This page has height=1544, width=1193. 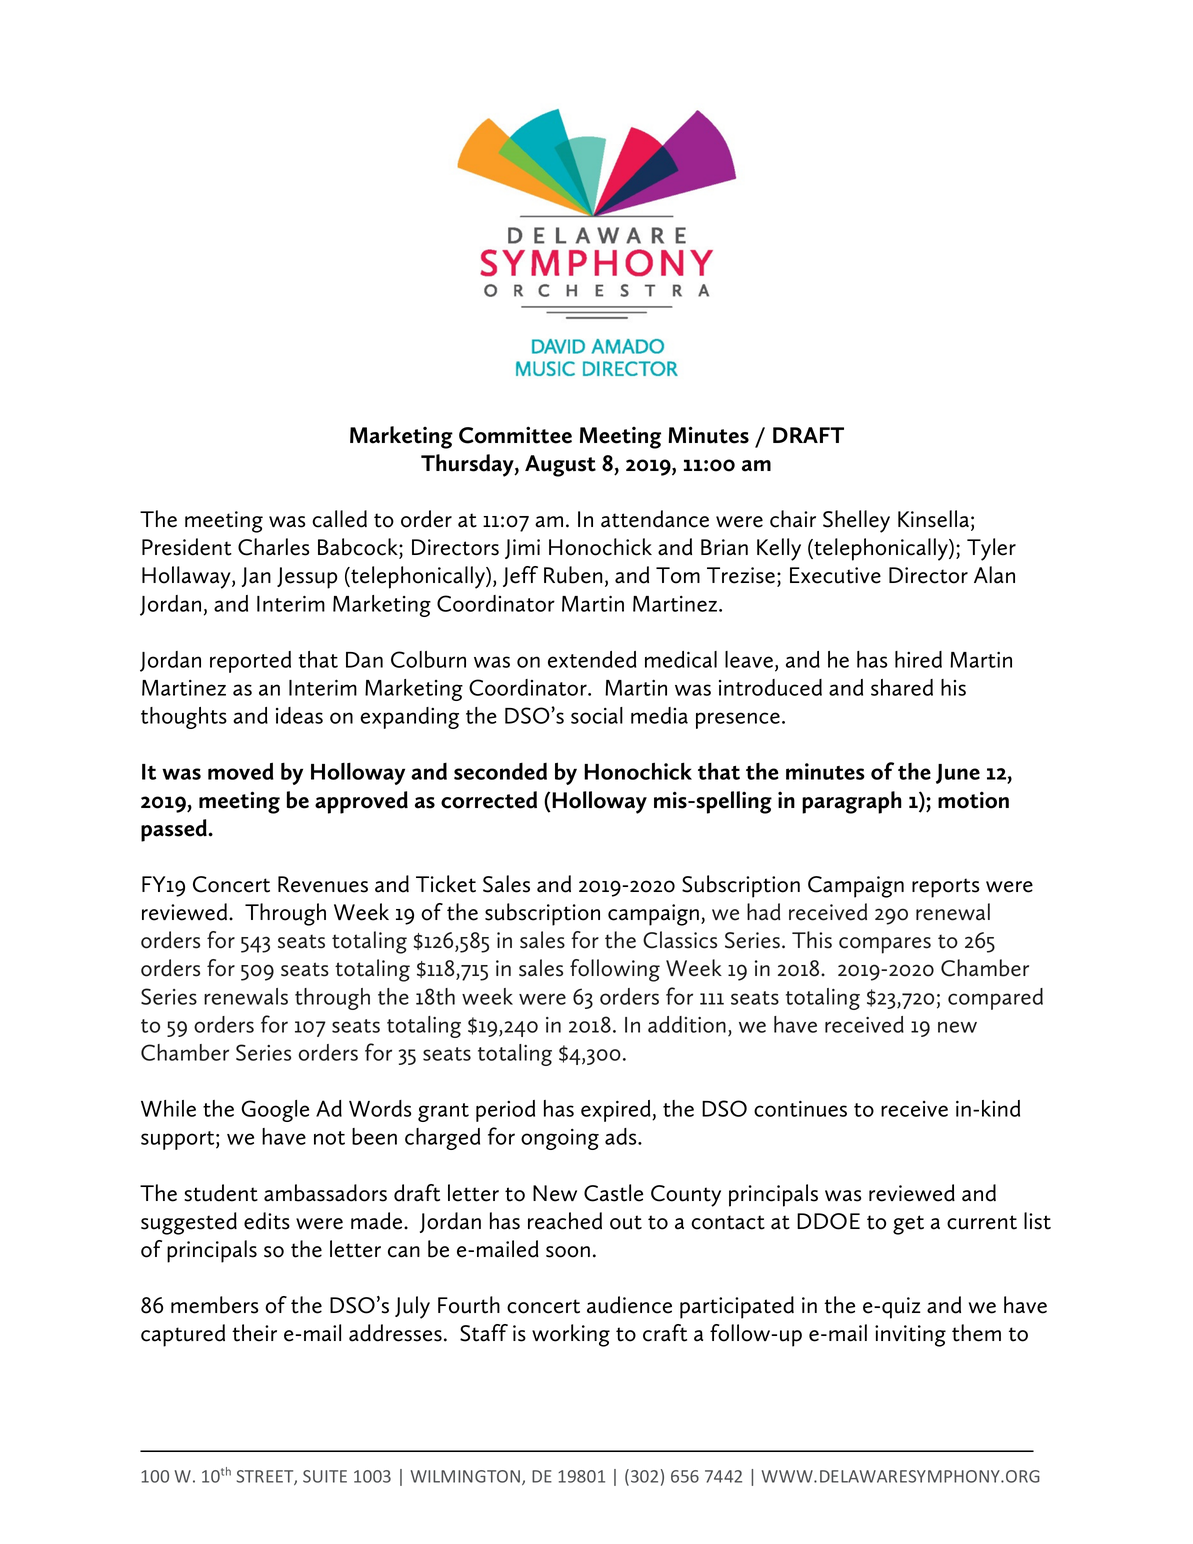 I want to click on Revenues, so click(x=323, y=884).
